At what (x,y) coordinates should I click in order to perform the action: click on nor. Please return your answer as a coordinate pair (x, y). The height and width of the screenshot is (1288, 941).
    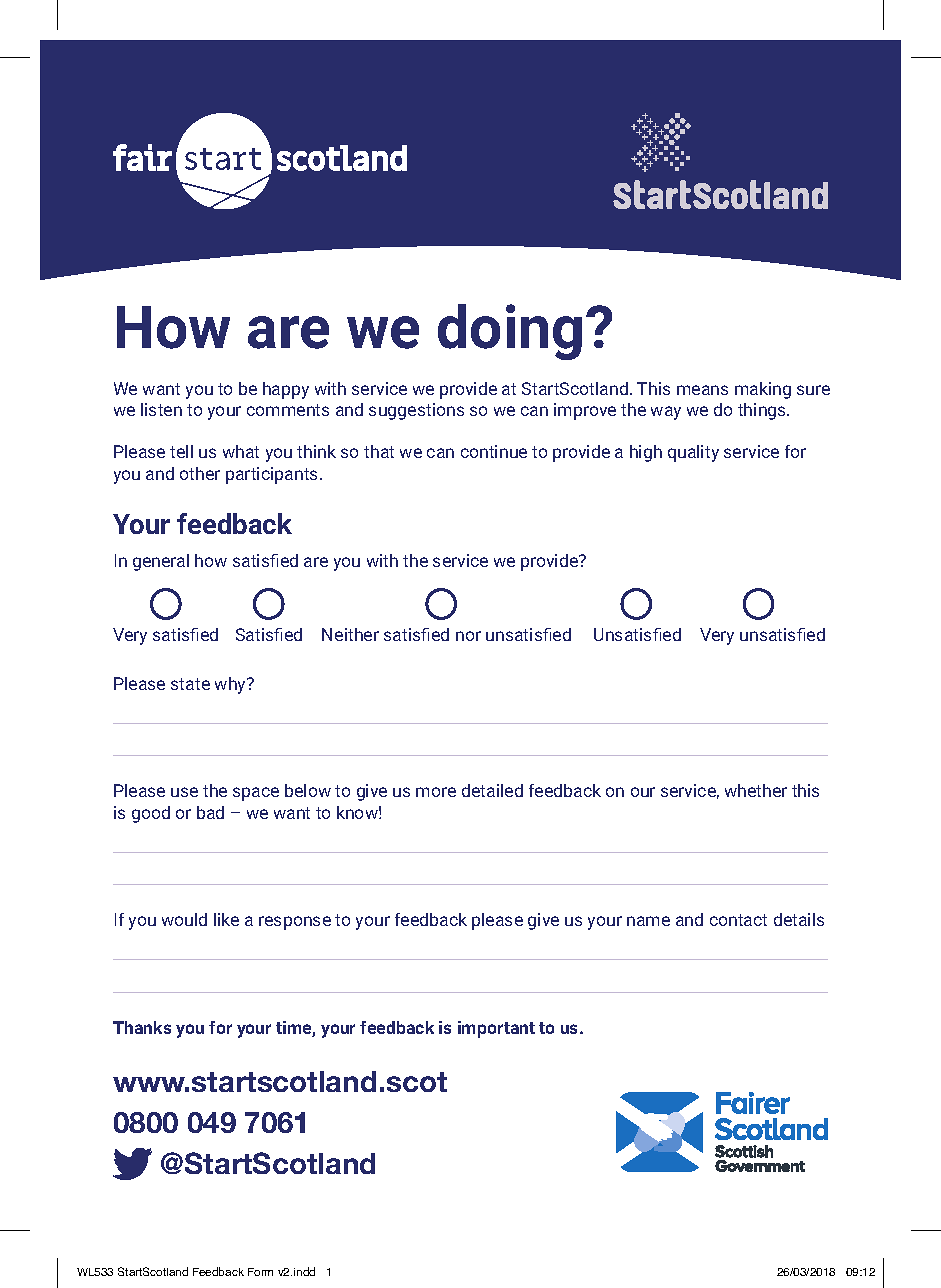
    Looking at the image, I should click on (468, 636).
